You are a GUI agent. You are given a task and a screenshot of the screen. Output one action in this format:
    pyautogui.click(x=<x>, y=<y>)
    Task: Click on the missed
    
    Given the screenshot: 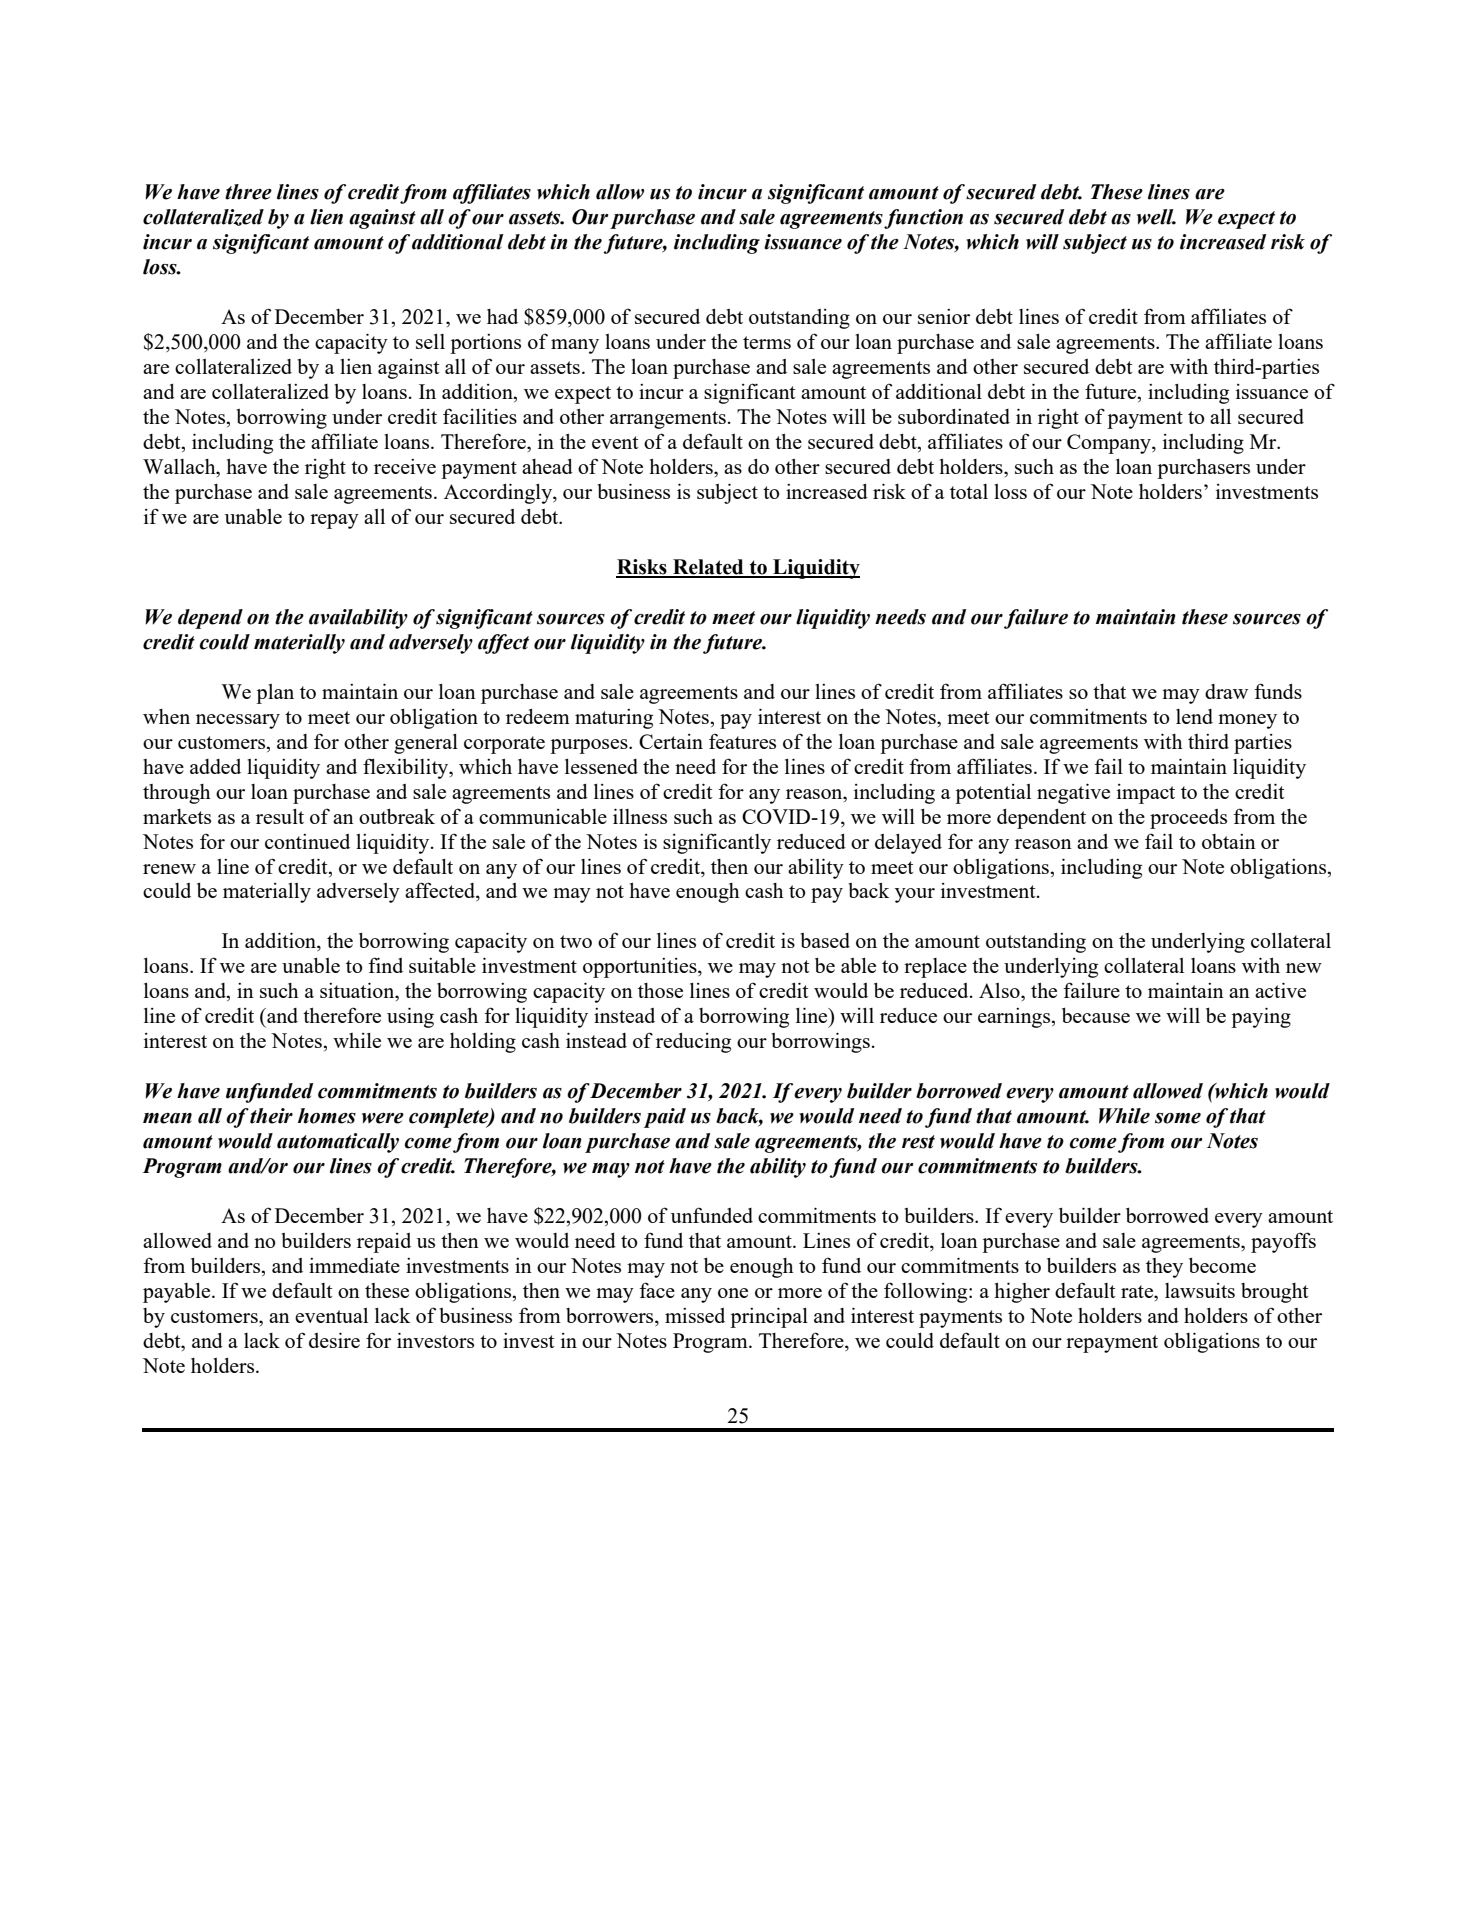 What is the action you would take?
    pyautogui.click(x=695, y=1315)
